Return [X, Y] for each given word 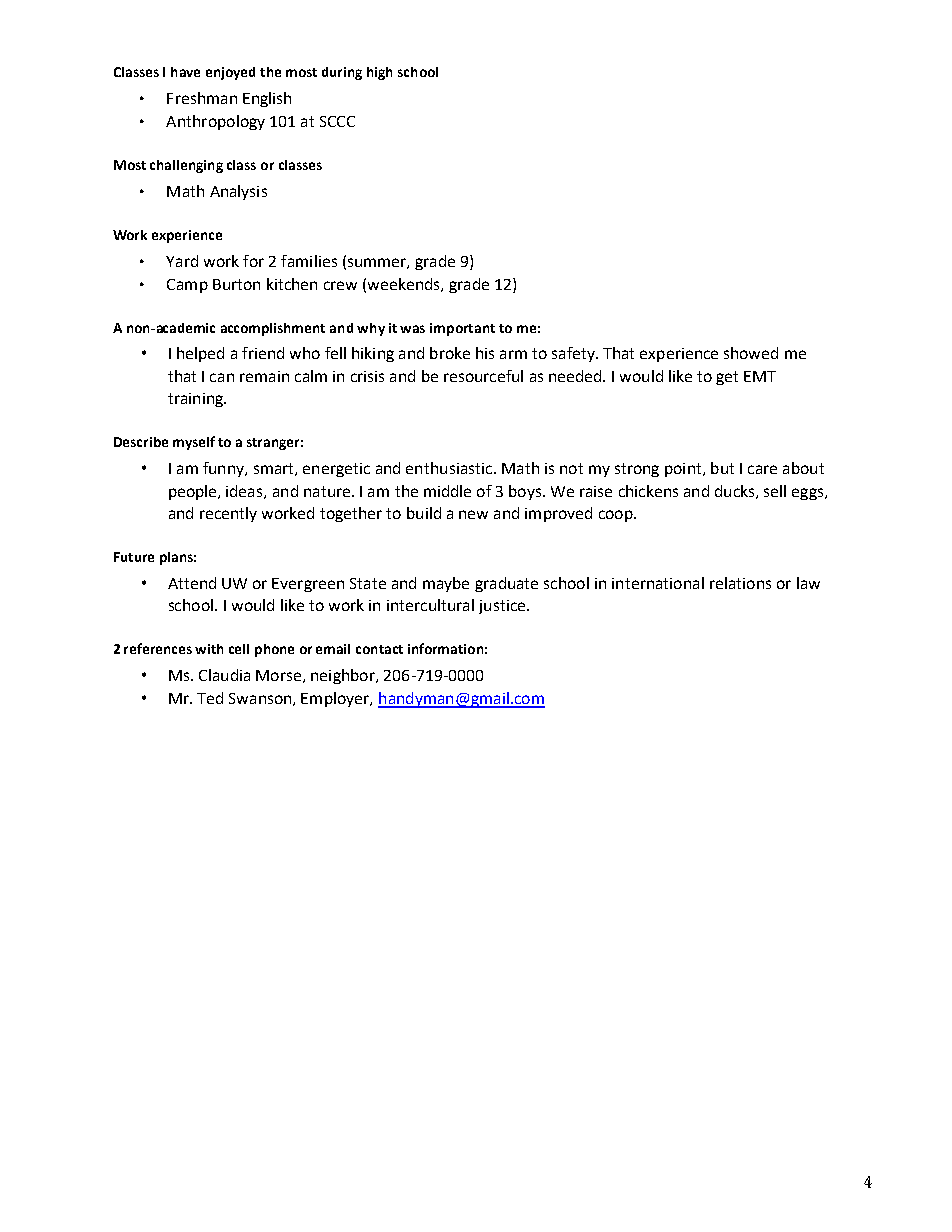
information [445, 648]
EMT [760, 376]
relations [740, 583]
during [342, 73]
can [222, 377]
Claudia [224, 675]
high [379, 73]
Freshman [202, 98]
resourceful [483, 376]
